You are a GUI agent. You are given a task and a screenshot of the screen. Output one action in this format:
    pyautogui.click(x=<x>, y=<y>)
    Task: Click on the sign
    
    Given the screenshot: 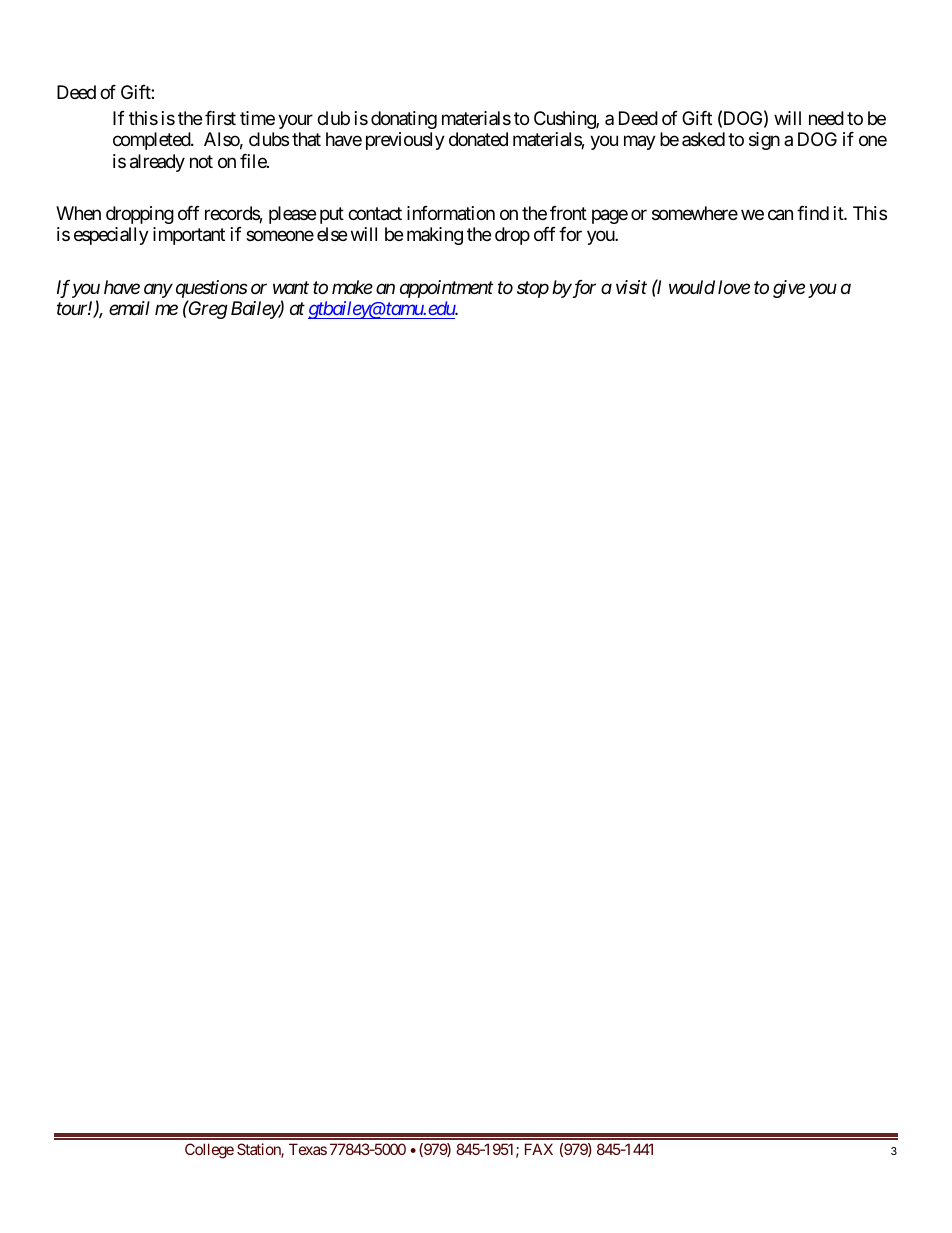 What is the action you would take?
    pyautogui.click(x=764, y=141)
